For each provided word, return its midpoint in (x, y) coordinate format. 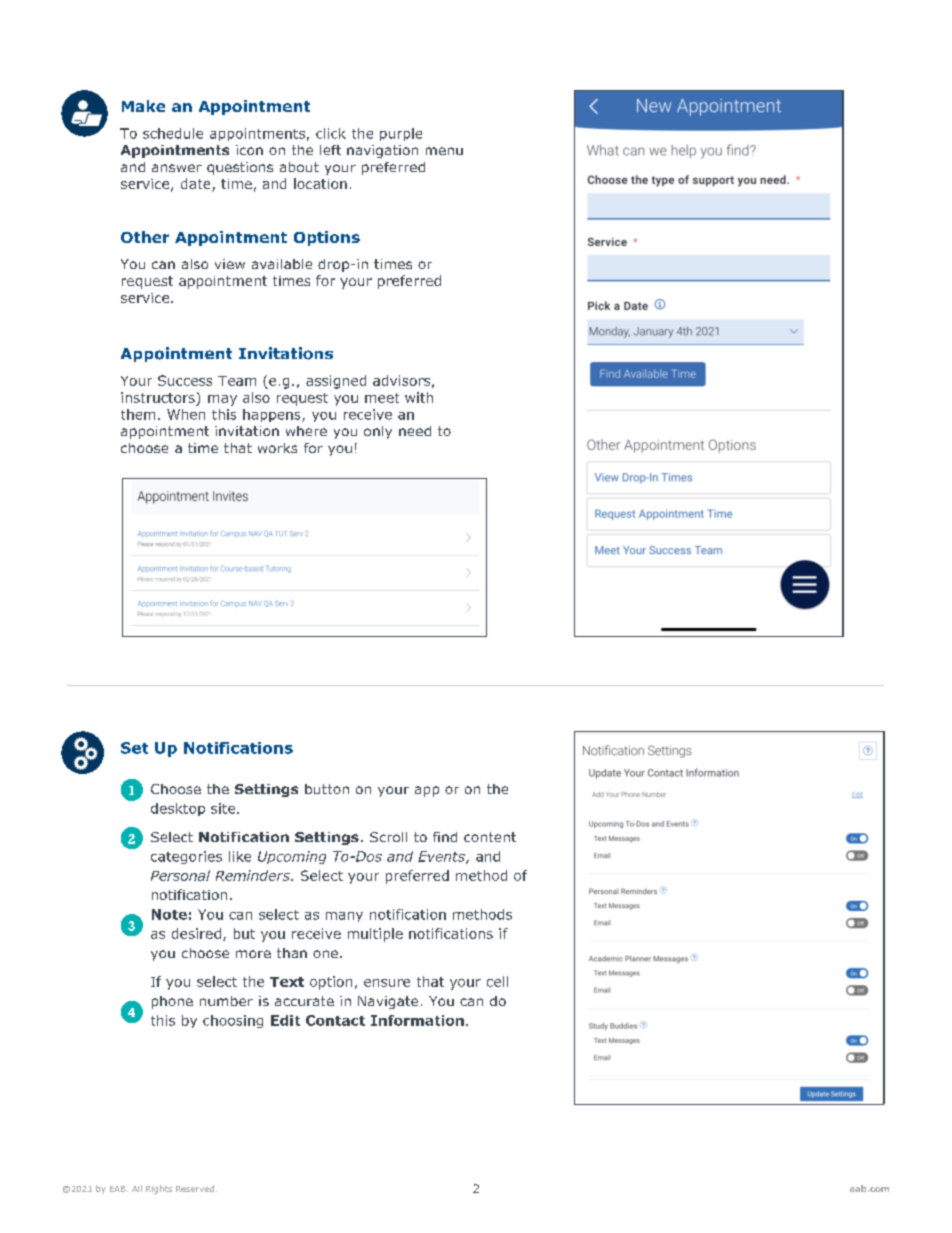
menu (444, 151)
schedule (173, 133)
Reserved (195, 1188)
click (331, 133)
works (277, 448)
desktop (178, 809)
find (445, 837)
